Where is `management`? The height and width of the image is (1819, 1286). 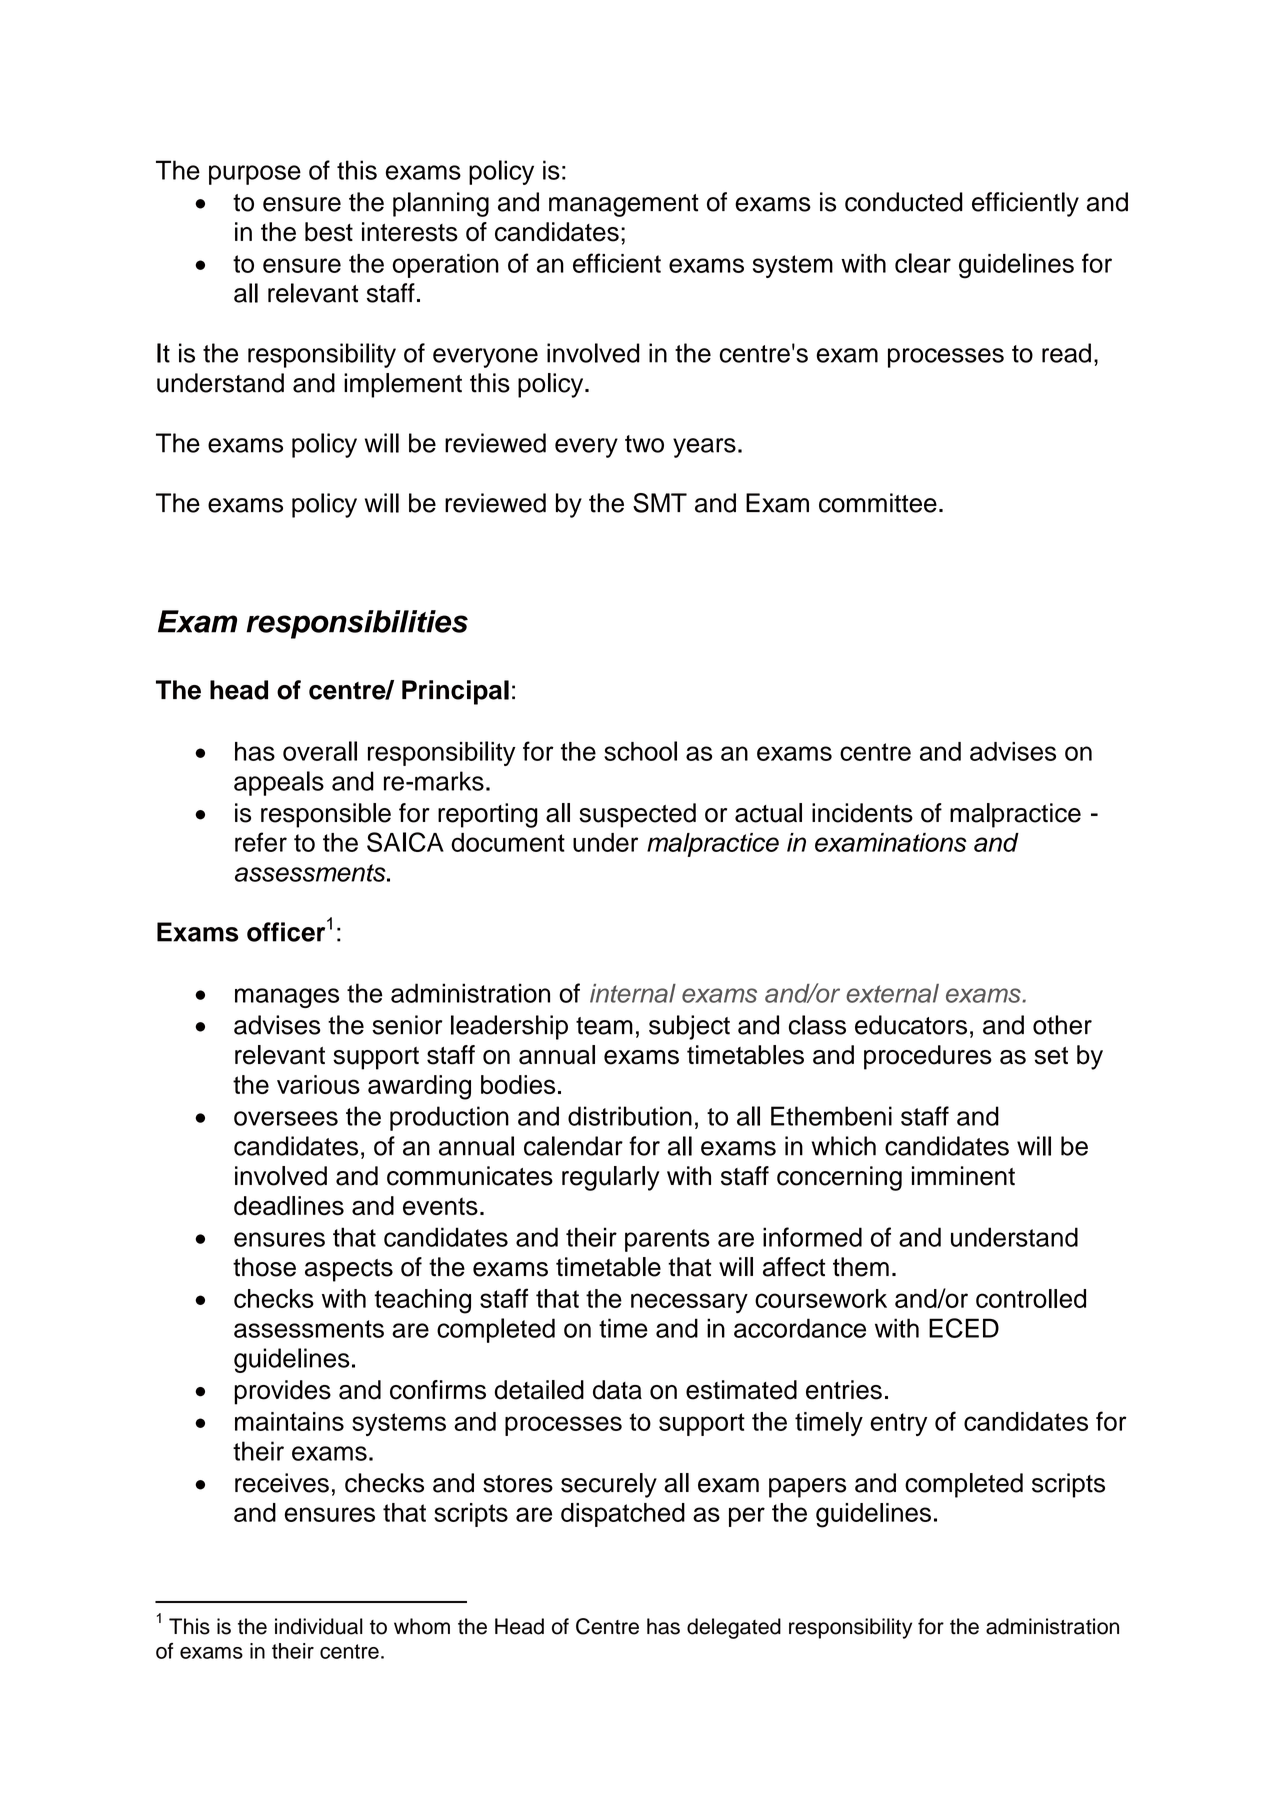
management is located at coordinates (624, 205).
